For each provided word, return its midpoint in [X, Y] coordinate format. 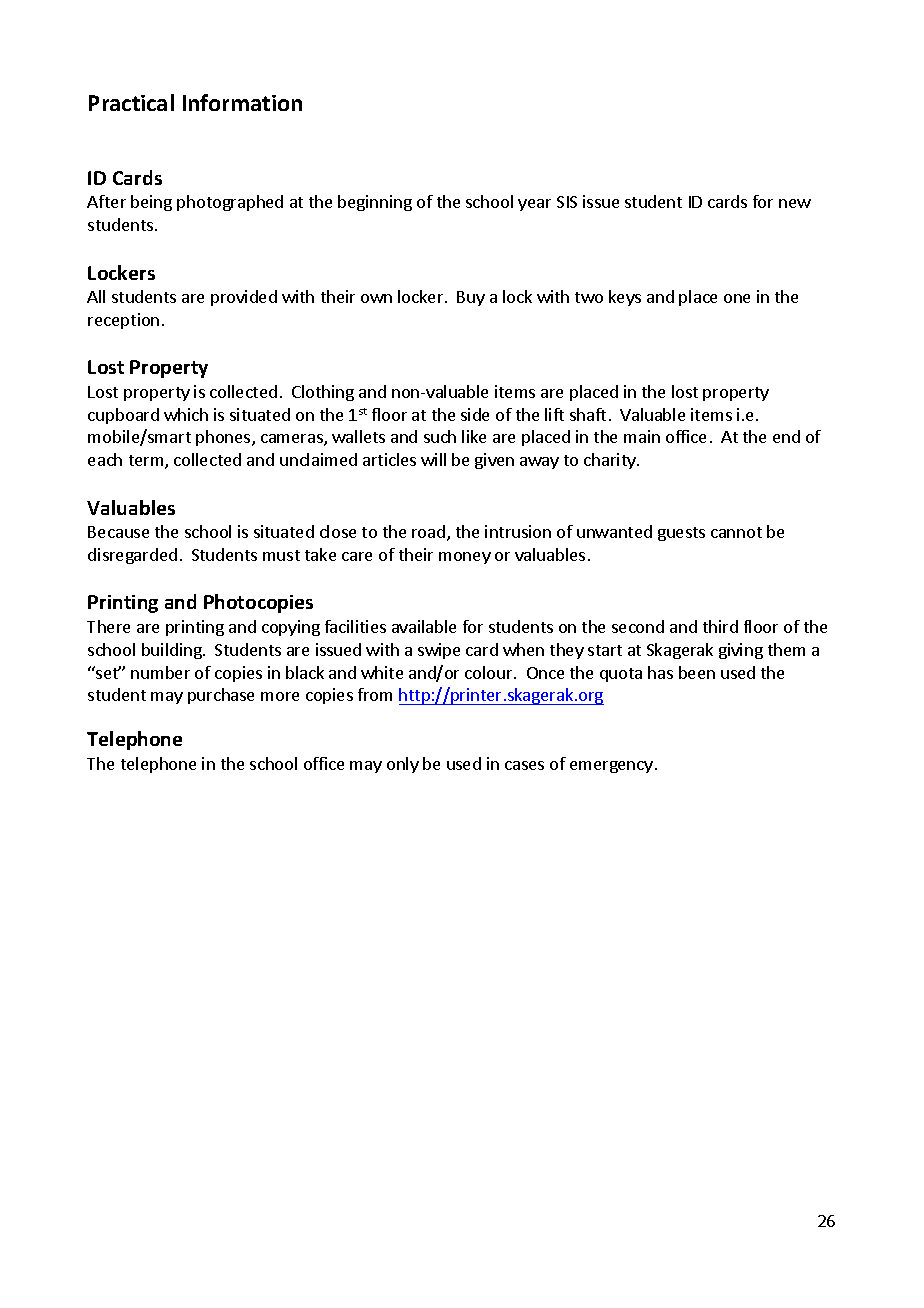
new [795, 203]
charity [611, 461]
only [403, 765]
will [433, 459]
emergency [611, 767]
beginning [375, 203]
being [151, 203]
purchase [221, 696]
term [147, 462]
